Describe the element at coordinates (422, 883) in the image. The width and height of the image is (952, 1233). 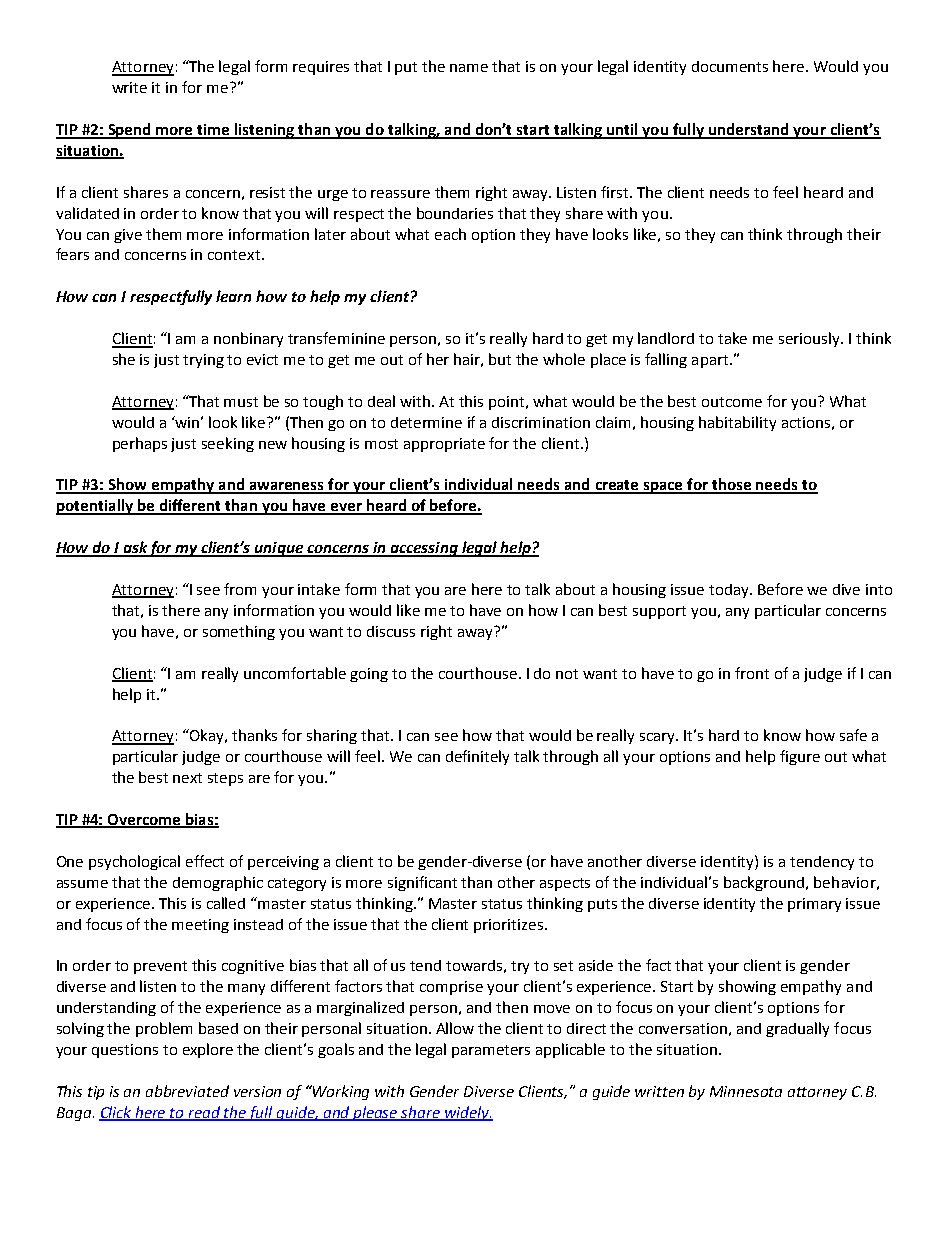
I see `significant` at that location.
